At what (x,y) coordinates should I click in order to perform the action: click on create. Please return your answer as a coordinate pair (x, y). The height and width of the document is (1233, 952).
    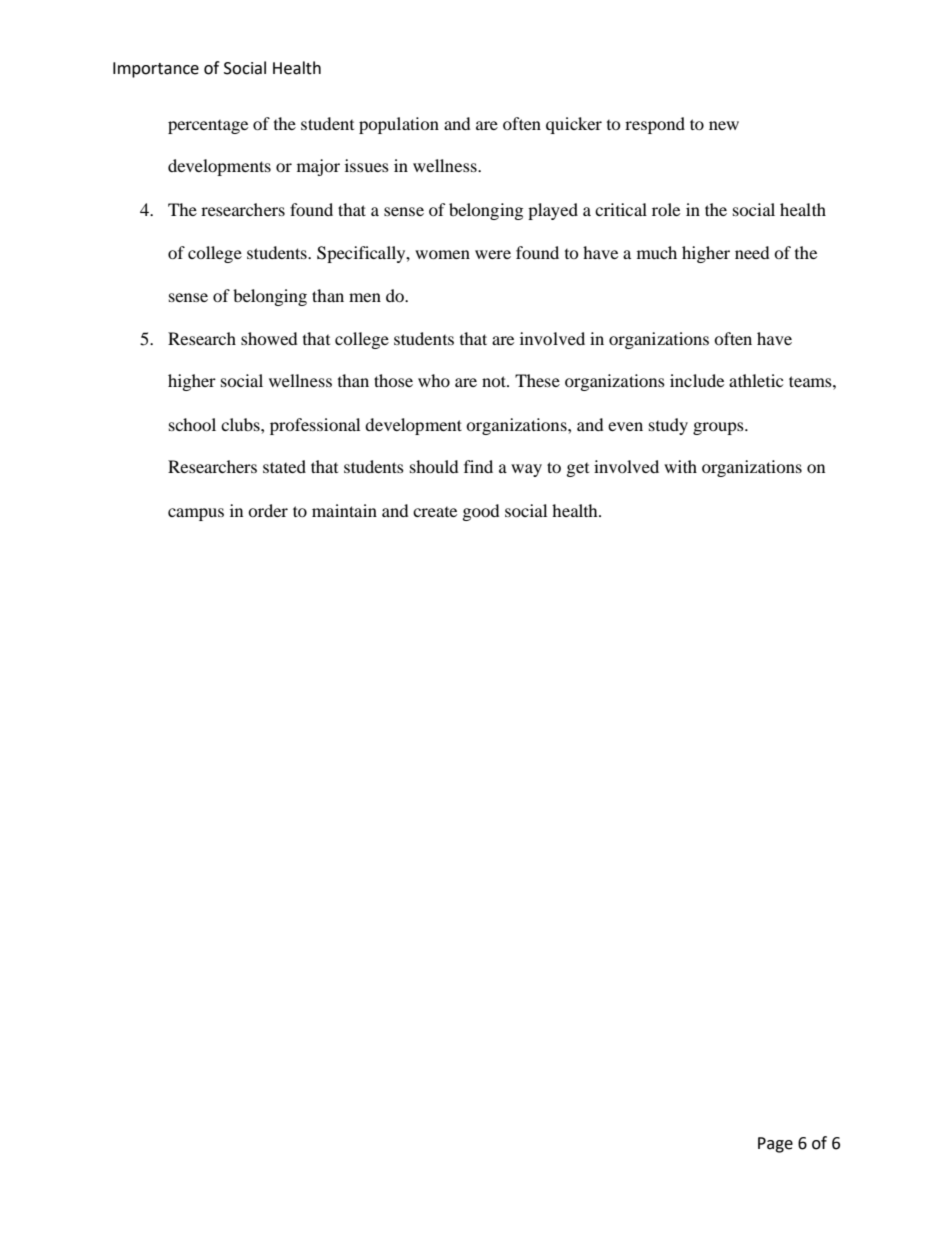
    Looking at the image, I should click on (435, 512).
